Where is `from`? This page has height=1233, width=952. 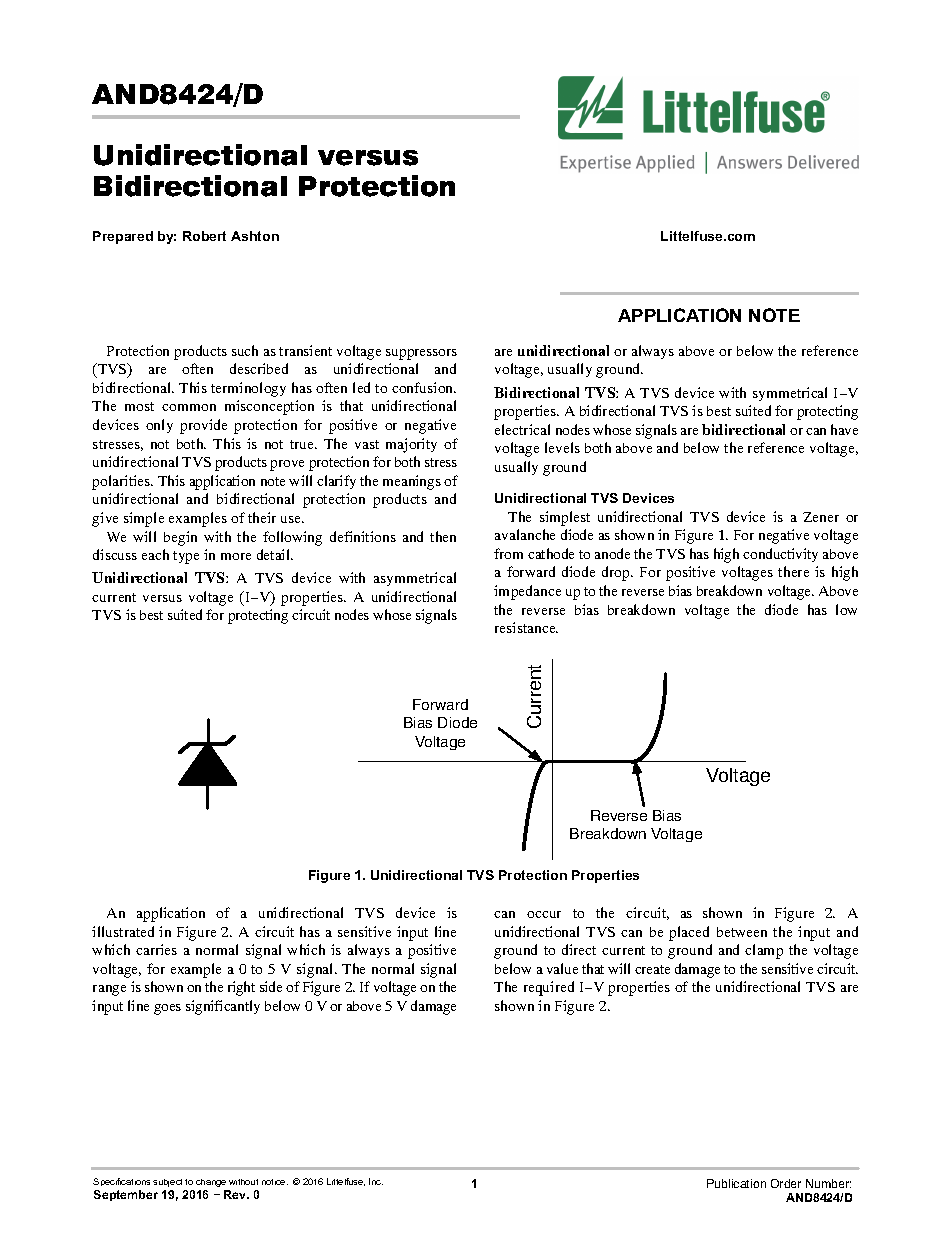
from is located at coordinates (508, 553).
